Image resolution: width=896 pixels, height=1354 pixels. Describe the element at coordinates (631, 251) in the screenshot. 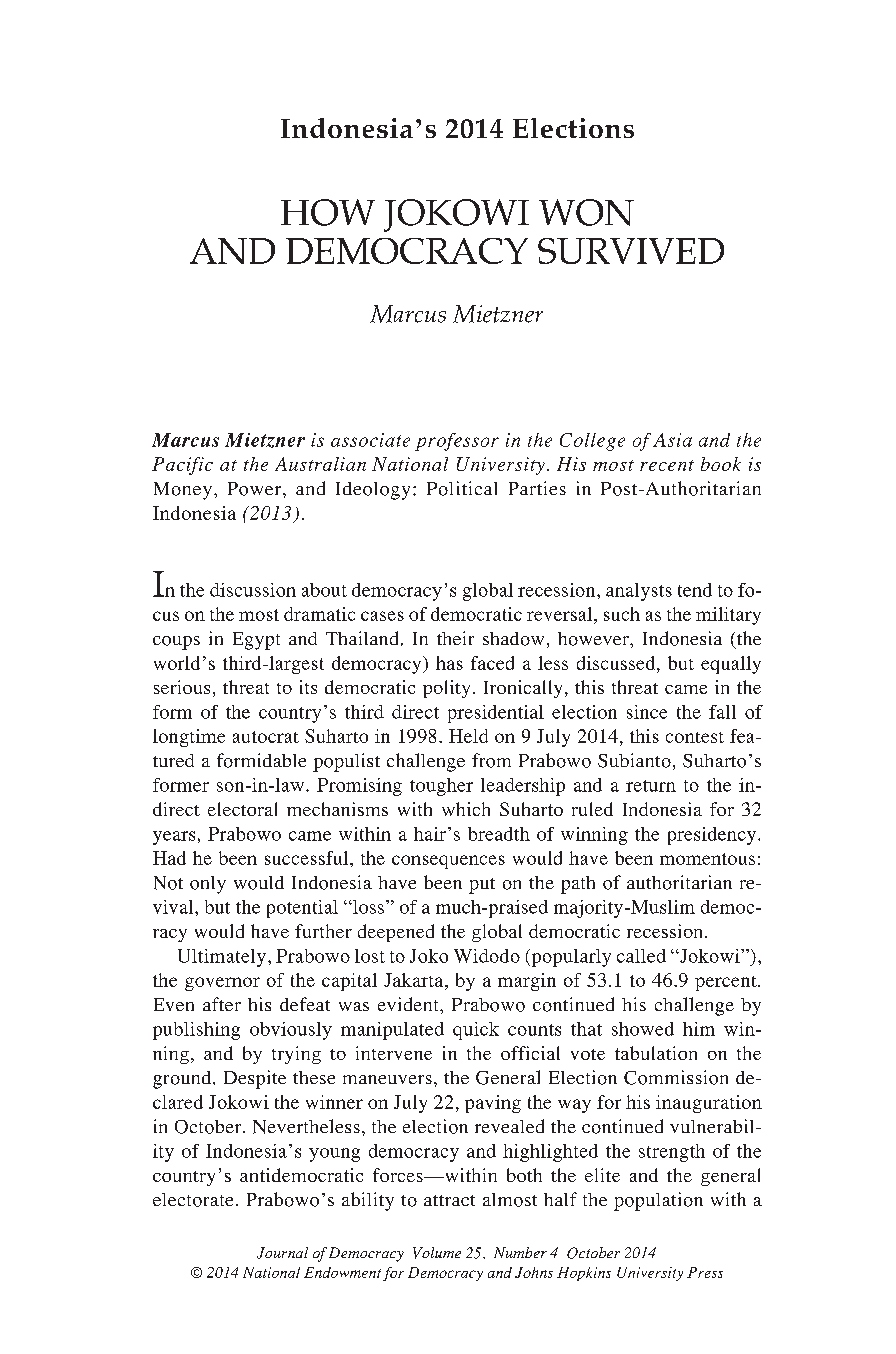

I see `Survived` at that location.
